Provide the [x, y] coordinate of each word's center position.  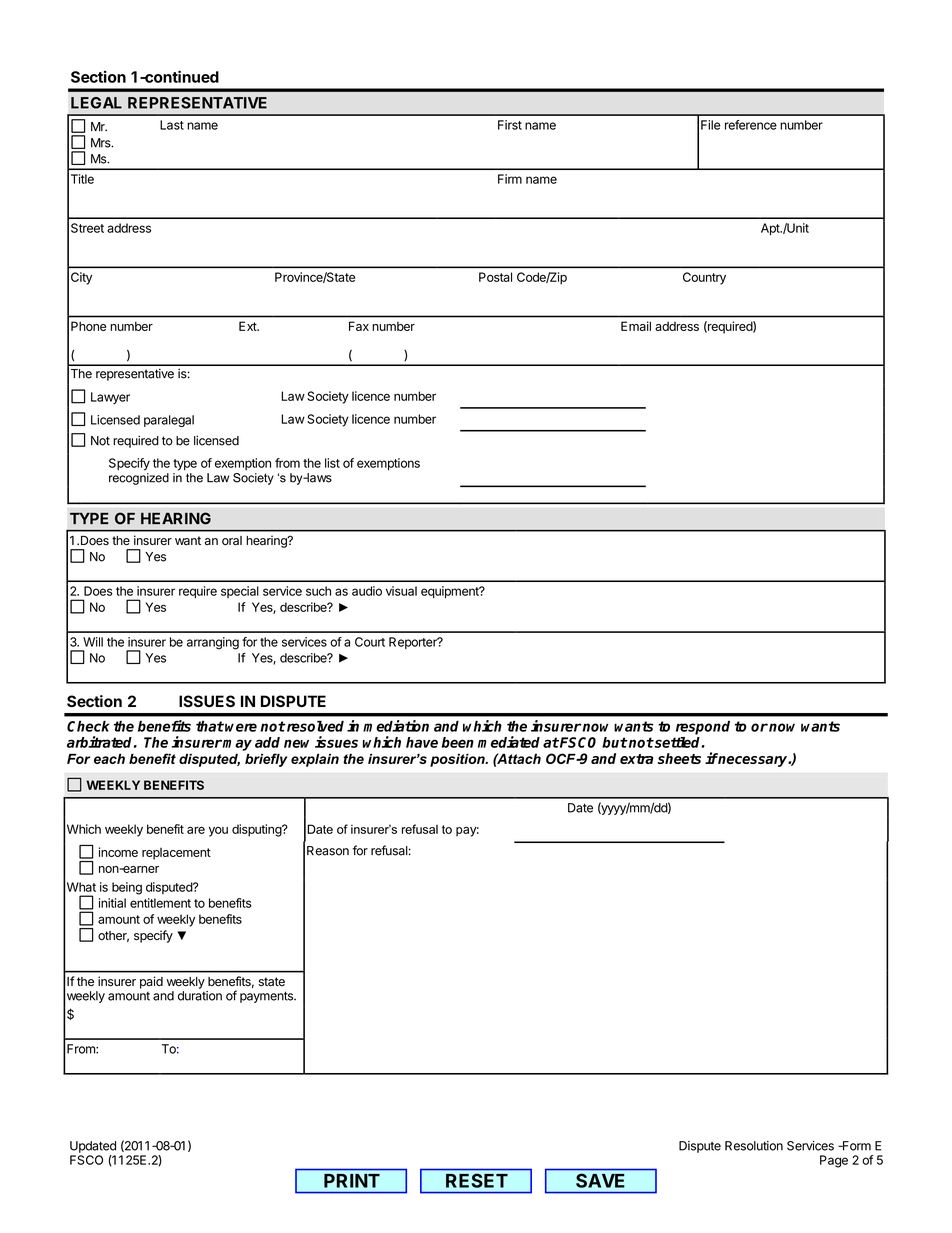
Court [370, 642]
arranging [213, 643]
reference [751, 125]
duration [200, 996]
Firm [510, 179]
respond [703, 728]
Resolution [754, 1146]
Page [834, 1161]
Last [172, 125]
